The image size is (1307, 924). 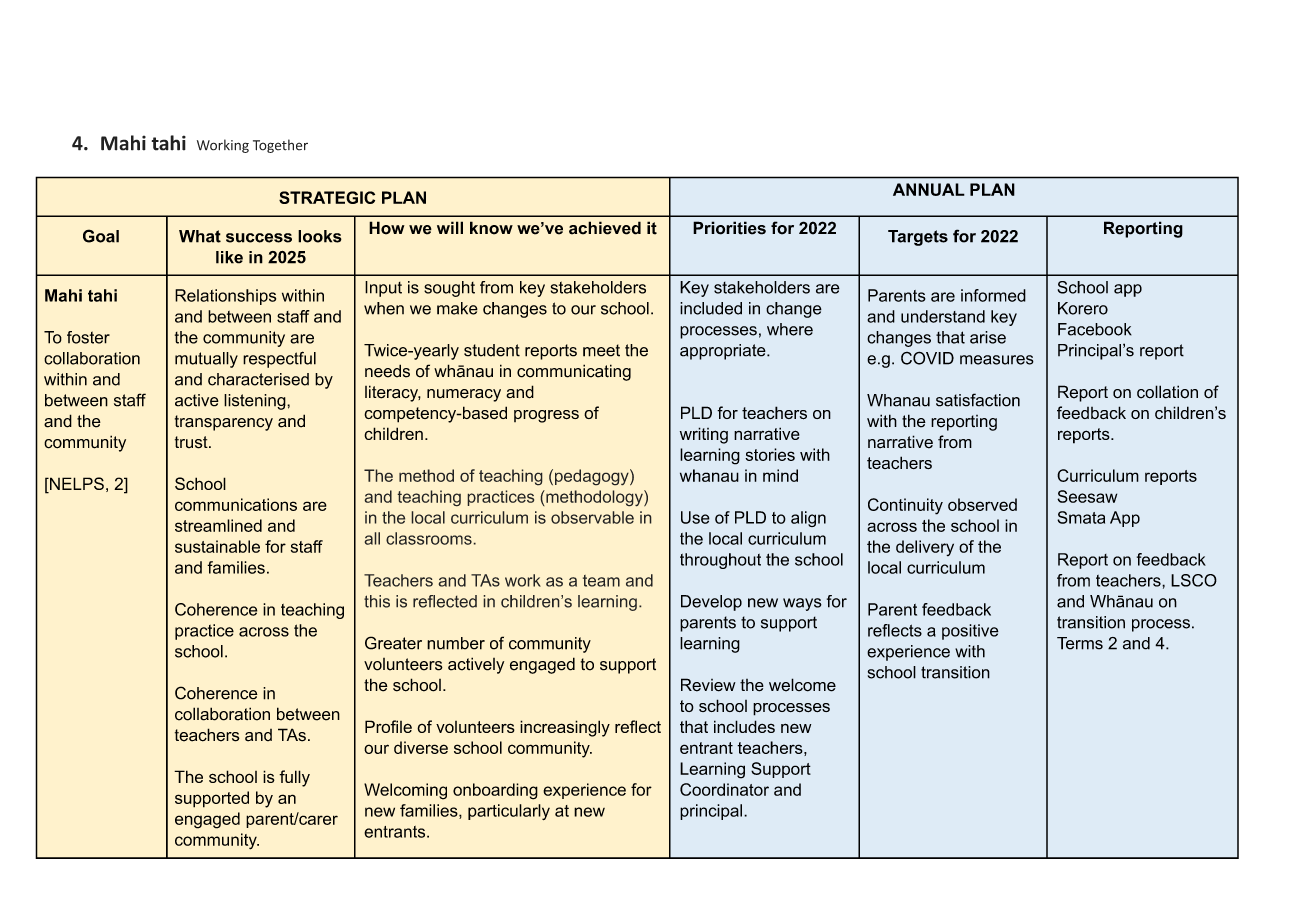 What do you see at coordinates (601, 581) in the screenshot?
I see `team` at bounding box center [601, 581].
